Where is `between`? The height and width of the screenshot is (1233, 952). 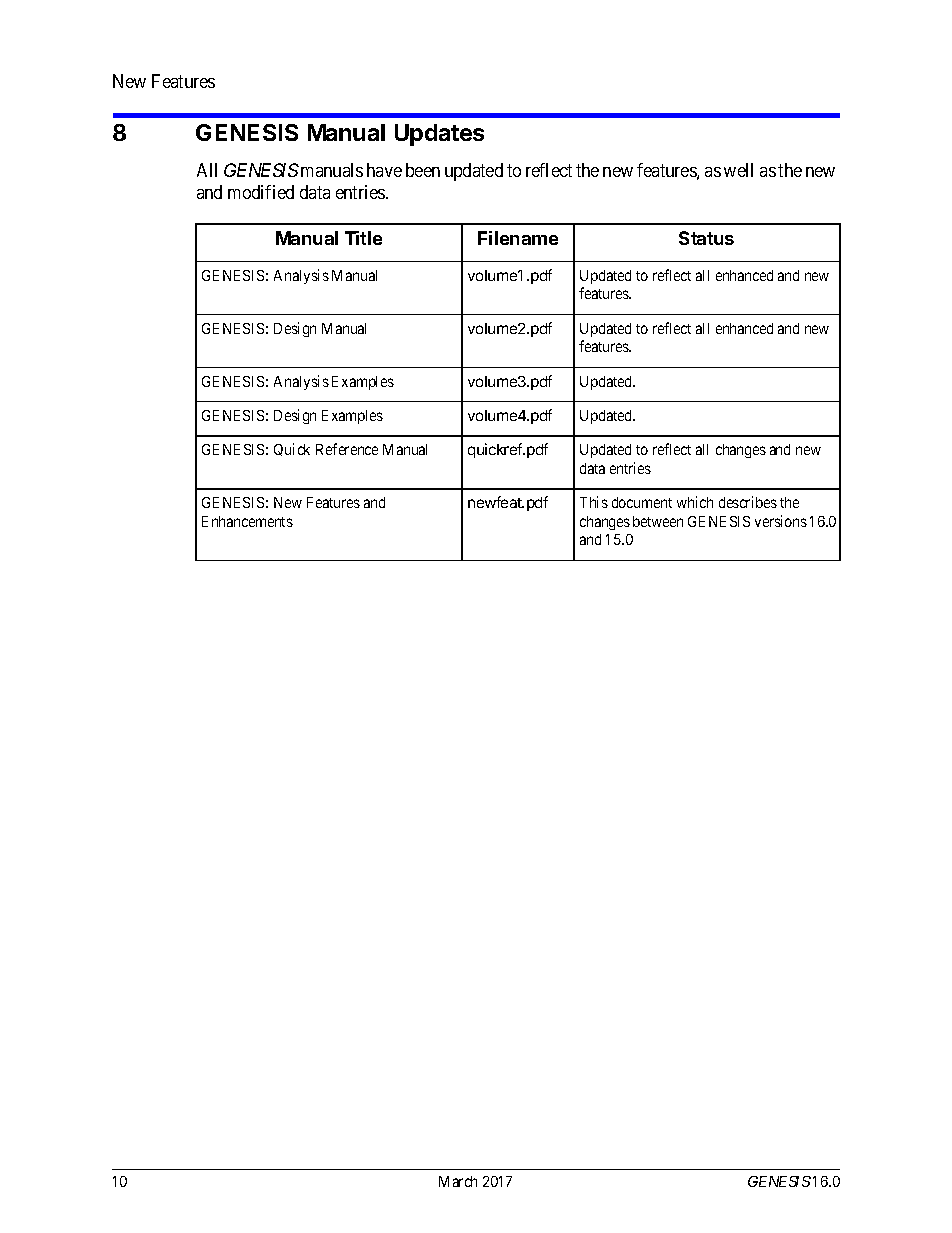
between is located at coordinates (658, 521).
